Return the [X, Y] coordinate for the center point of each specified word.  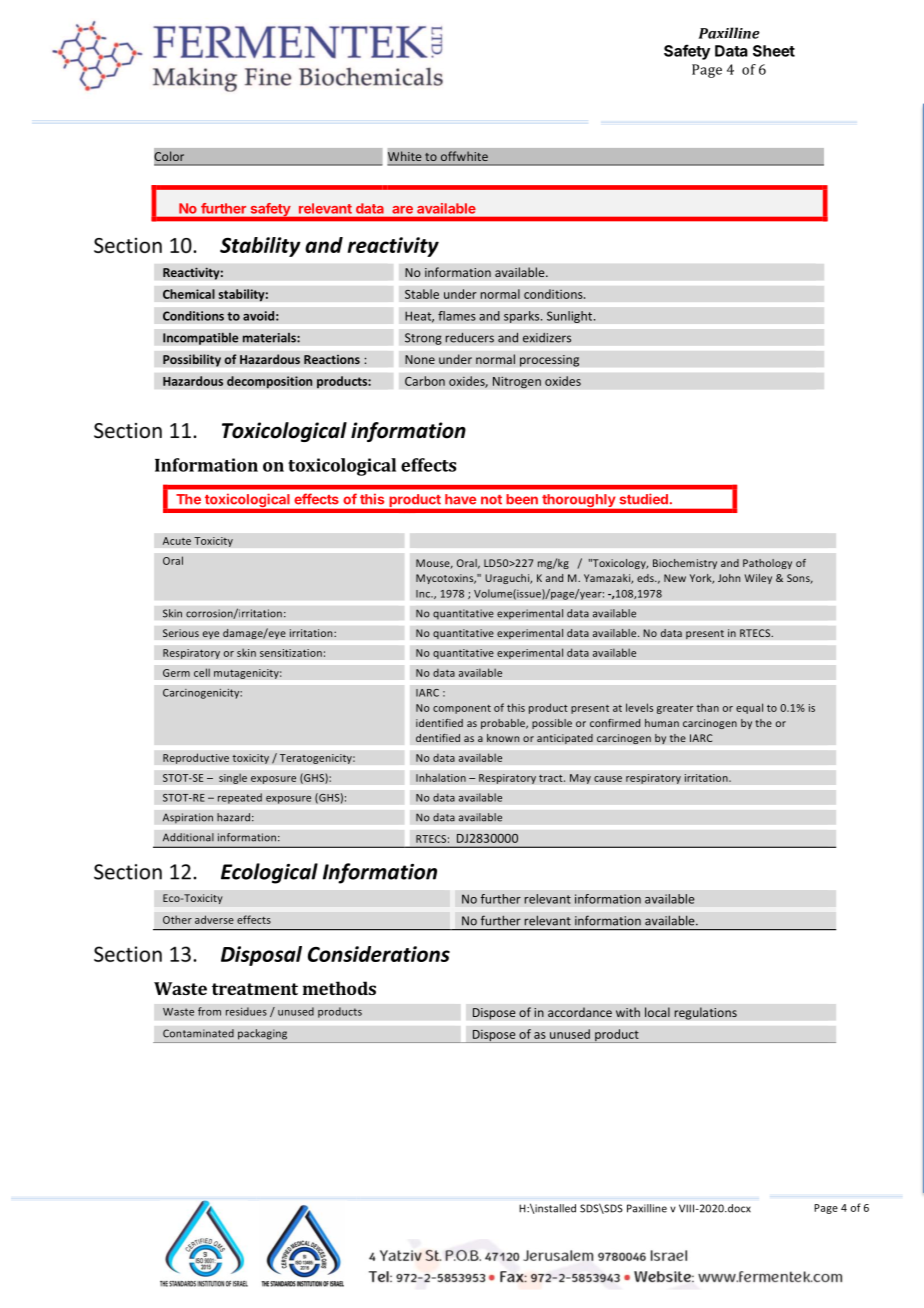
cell [202, 672]
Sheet [774, 51]
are [402, 210]
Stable [422, 294]
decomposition [270, 382]
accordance [580, 1012]
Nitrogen [517, 382]
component [462, 709]
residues [246, 1011]
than [708, 707]
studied [644, 499]
